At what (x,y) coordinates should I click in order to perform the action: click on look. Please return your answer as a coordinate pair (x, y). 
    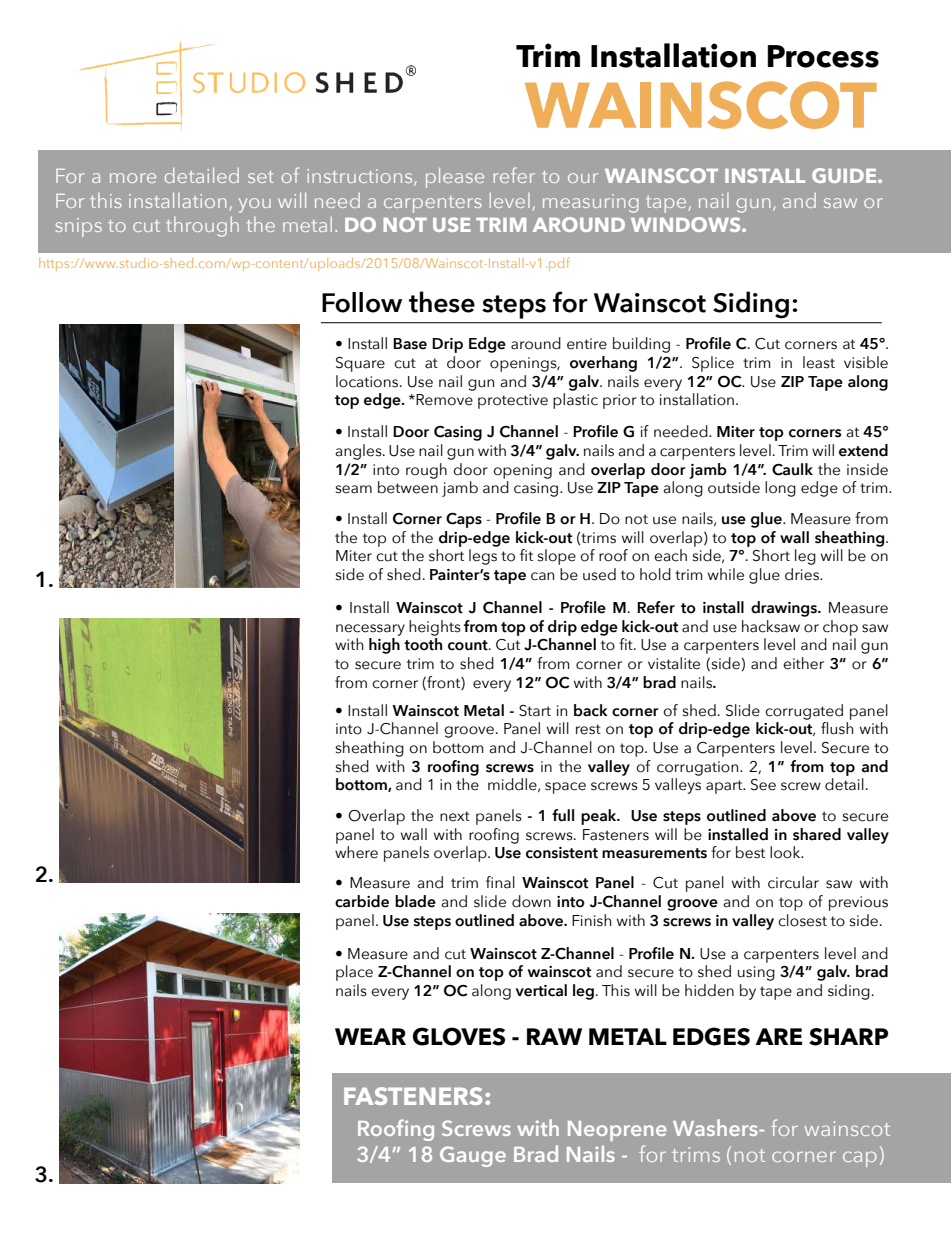
    Looking at the image, I should click on (786, 852).
